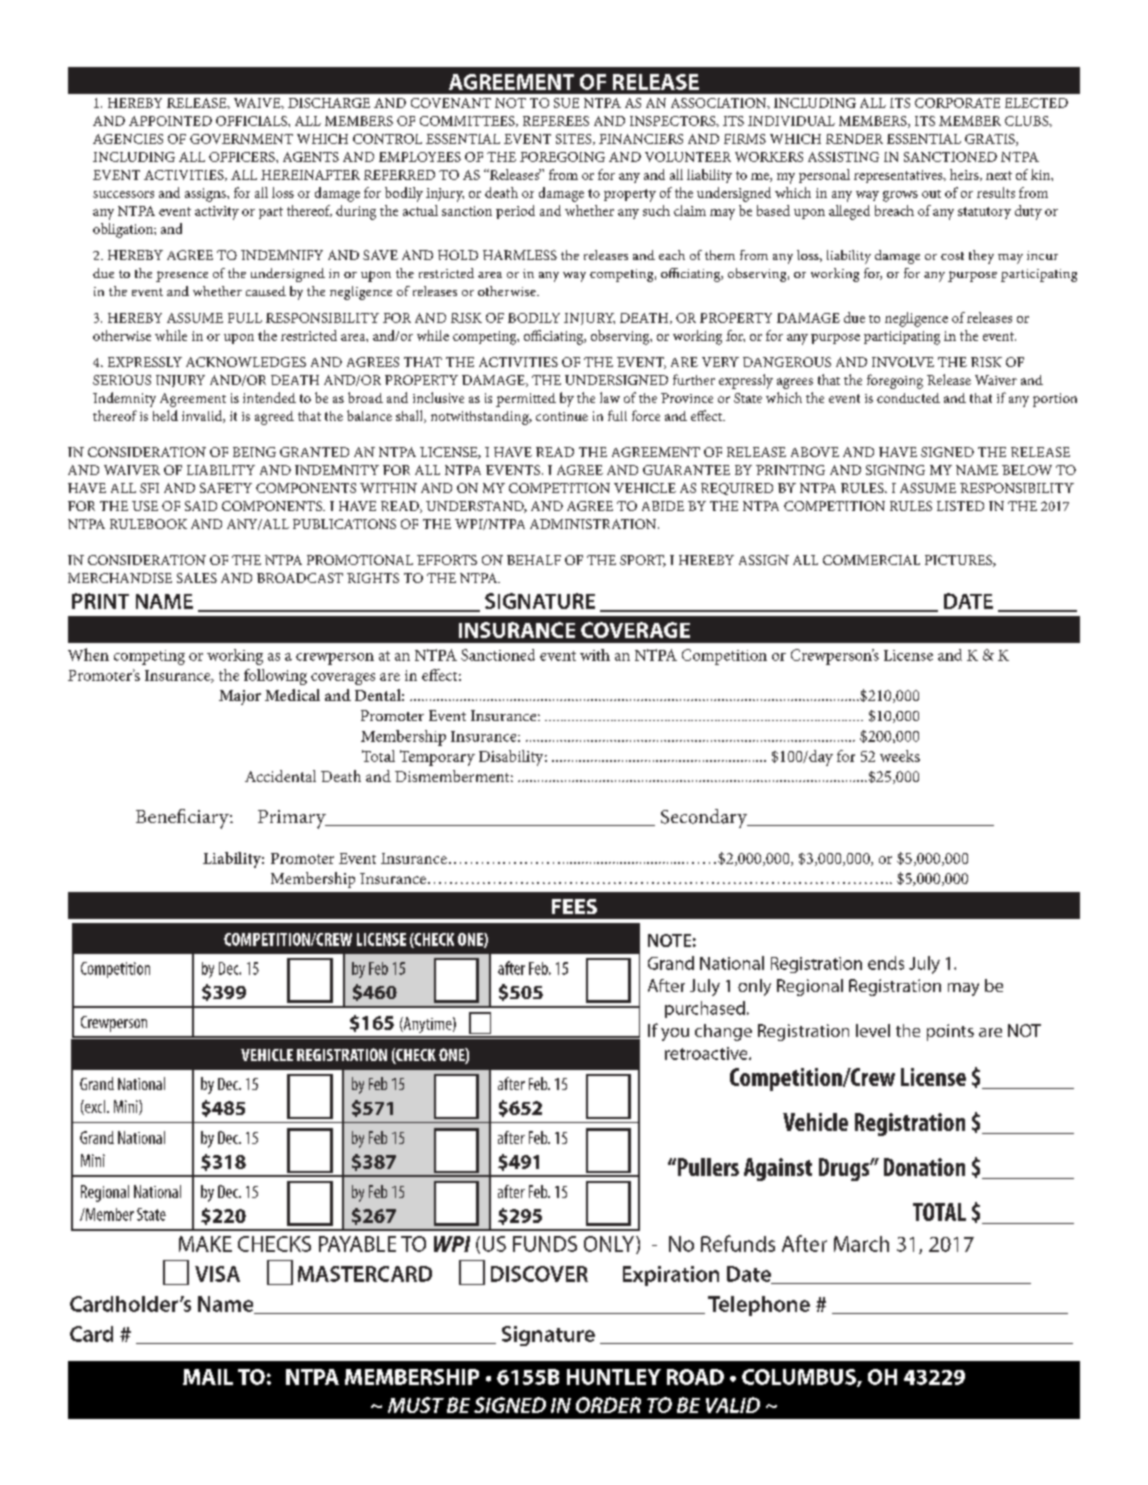 This screenshot has height=1485, width=1148. Describe the element at coordinates (205, 1244) in the screenshot. I see `MAKE` at that location.
